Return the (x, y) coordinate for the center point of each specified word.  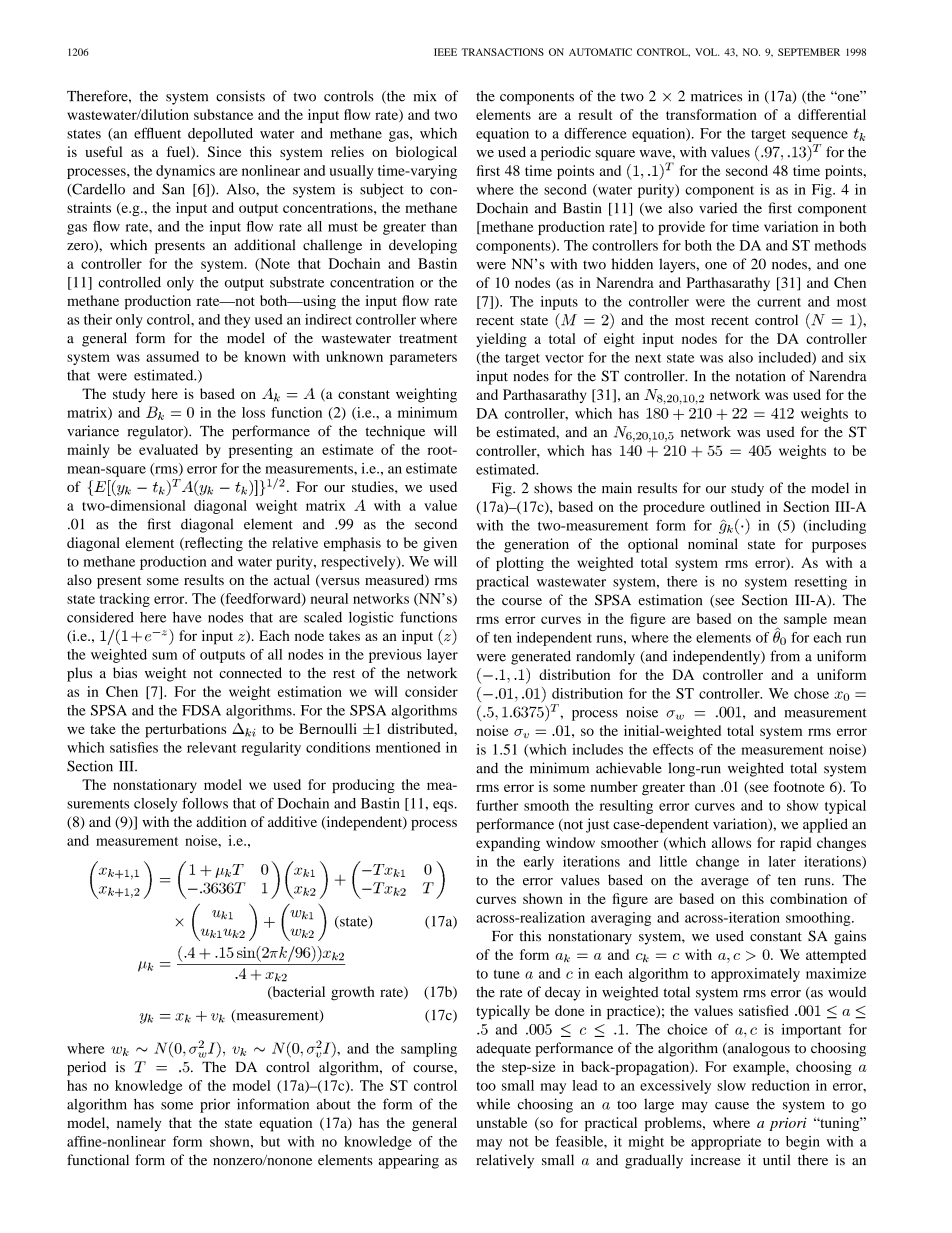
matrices (716, 96)
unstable (502, 1122)
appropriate (726, 1143)
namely (139, 1124)
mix (425, 95)
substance (223, 114)
